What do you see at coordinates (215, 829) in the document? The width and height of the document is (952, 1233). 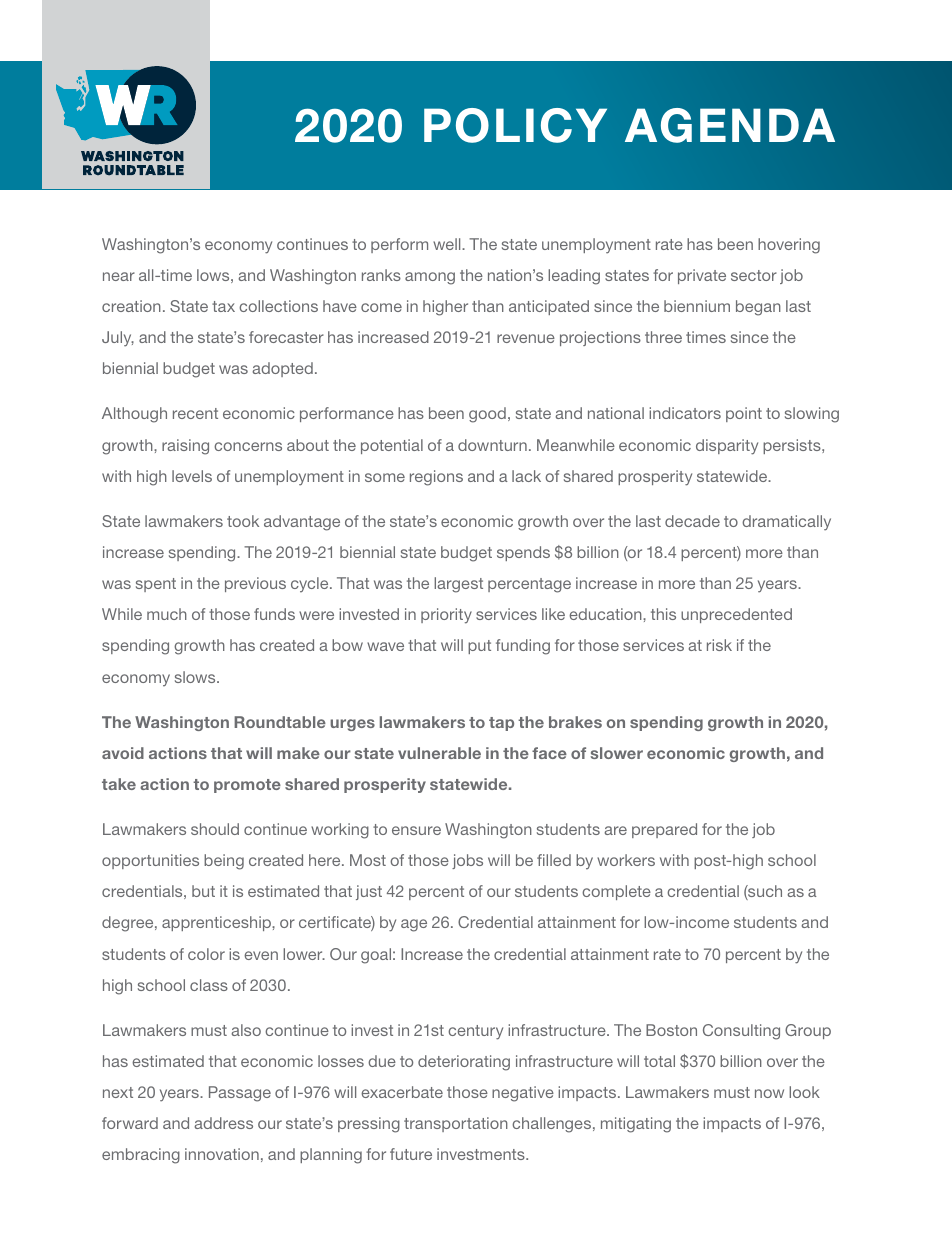 I see `should` at bounding box center [215, 829].
